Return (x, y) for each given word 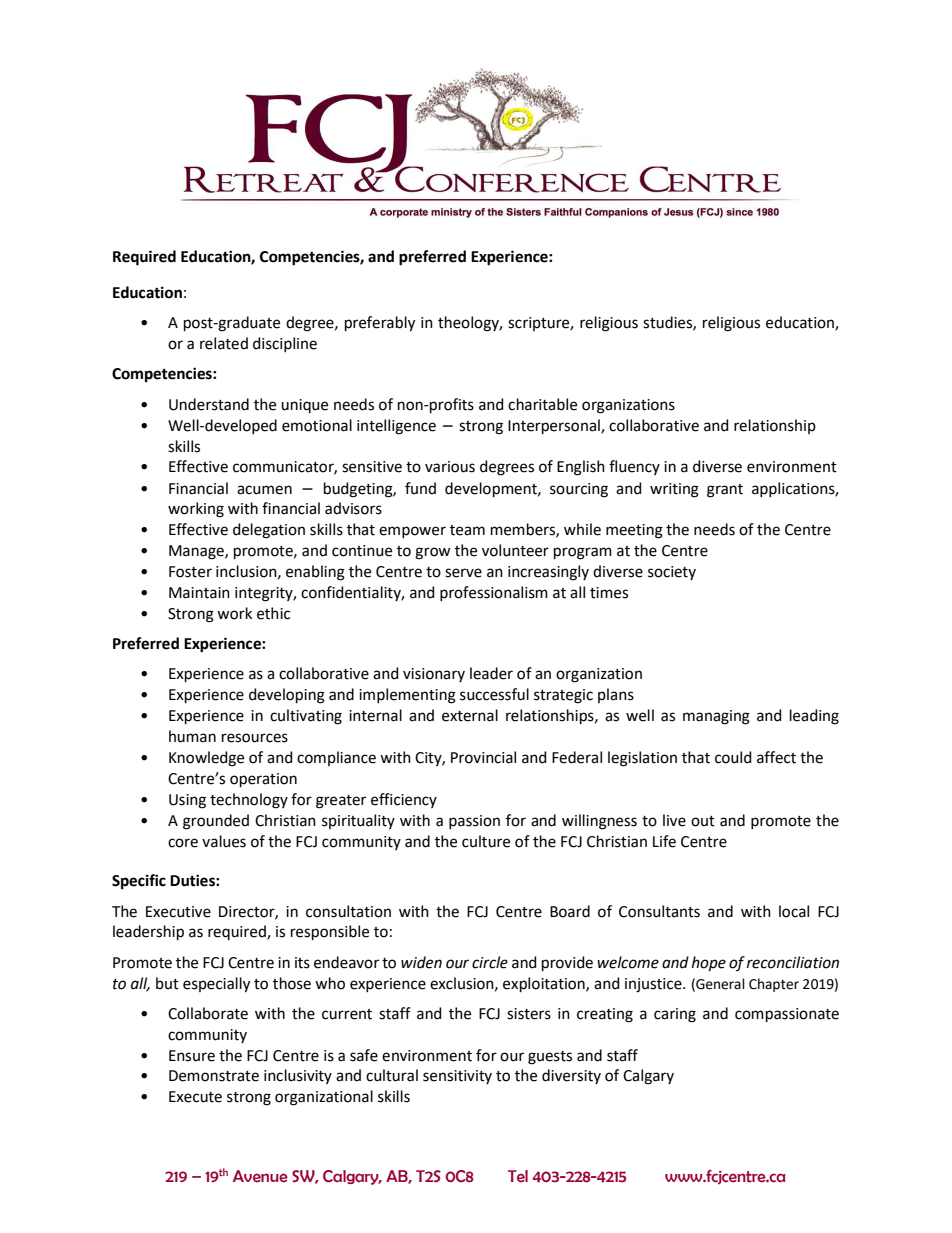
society (672, 573)
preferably (380, 324)
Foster (190, 572)
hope (709, 963)
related (224, 343)
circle (490, 962)
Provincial (483, 757)
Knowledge (206, 759)
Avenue (260, 1176)
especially (216, 985)
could (733, 757)
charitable (542, 404)
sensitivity (457, 1077)
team (467, 530)
